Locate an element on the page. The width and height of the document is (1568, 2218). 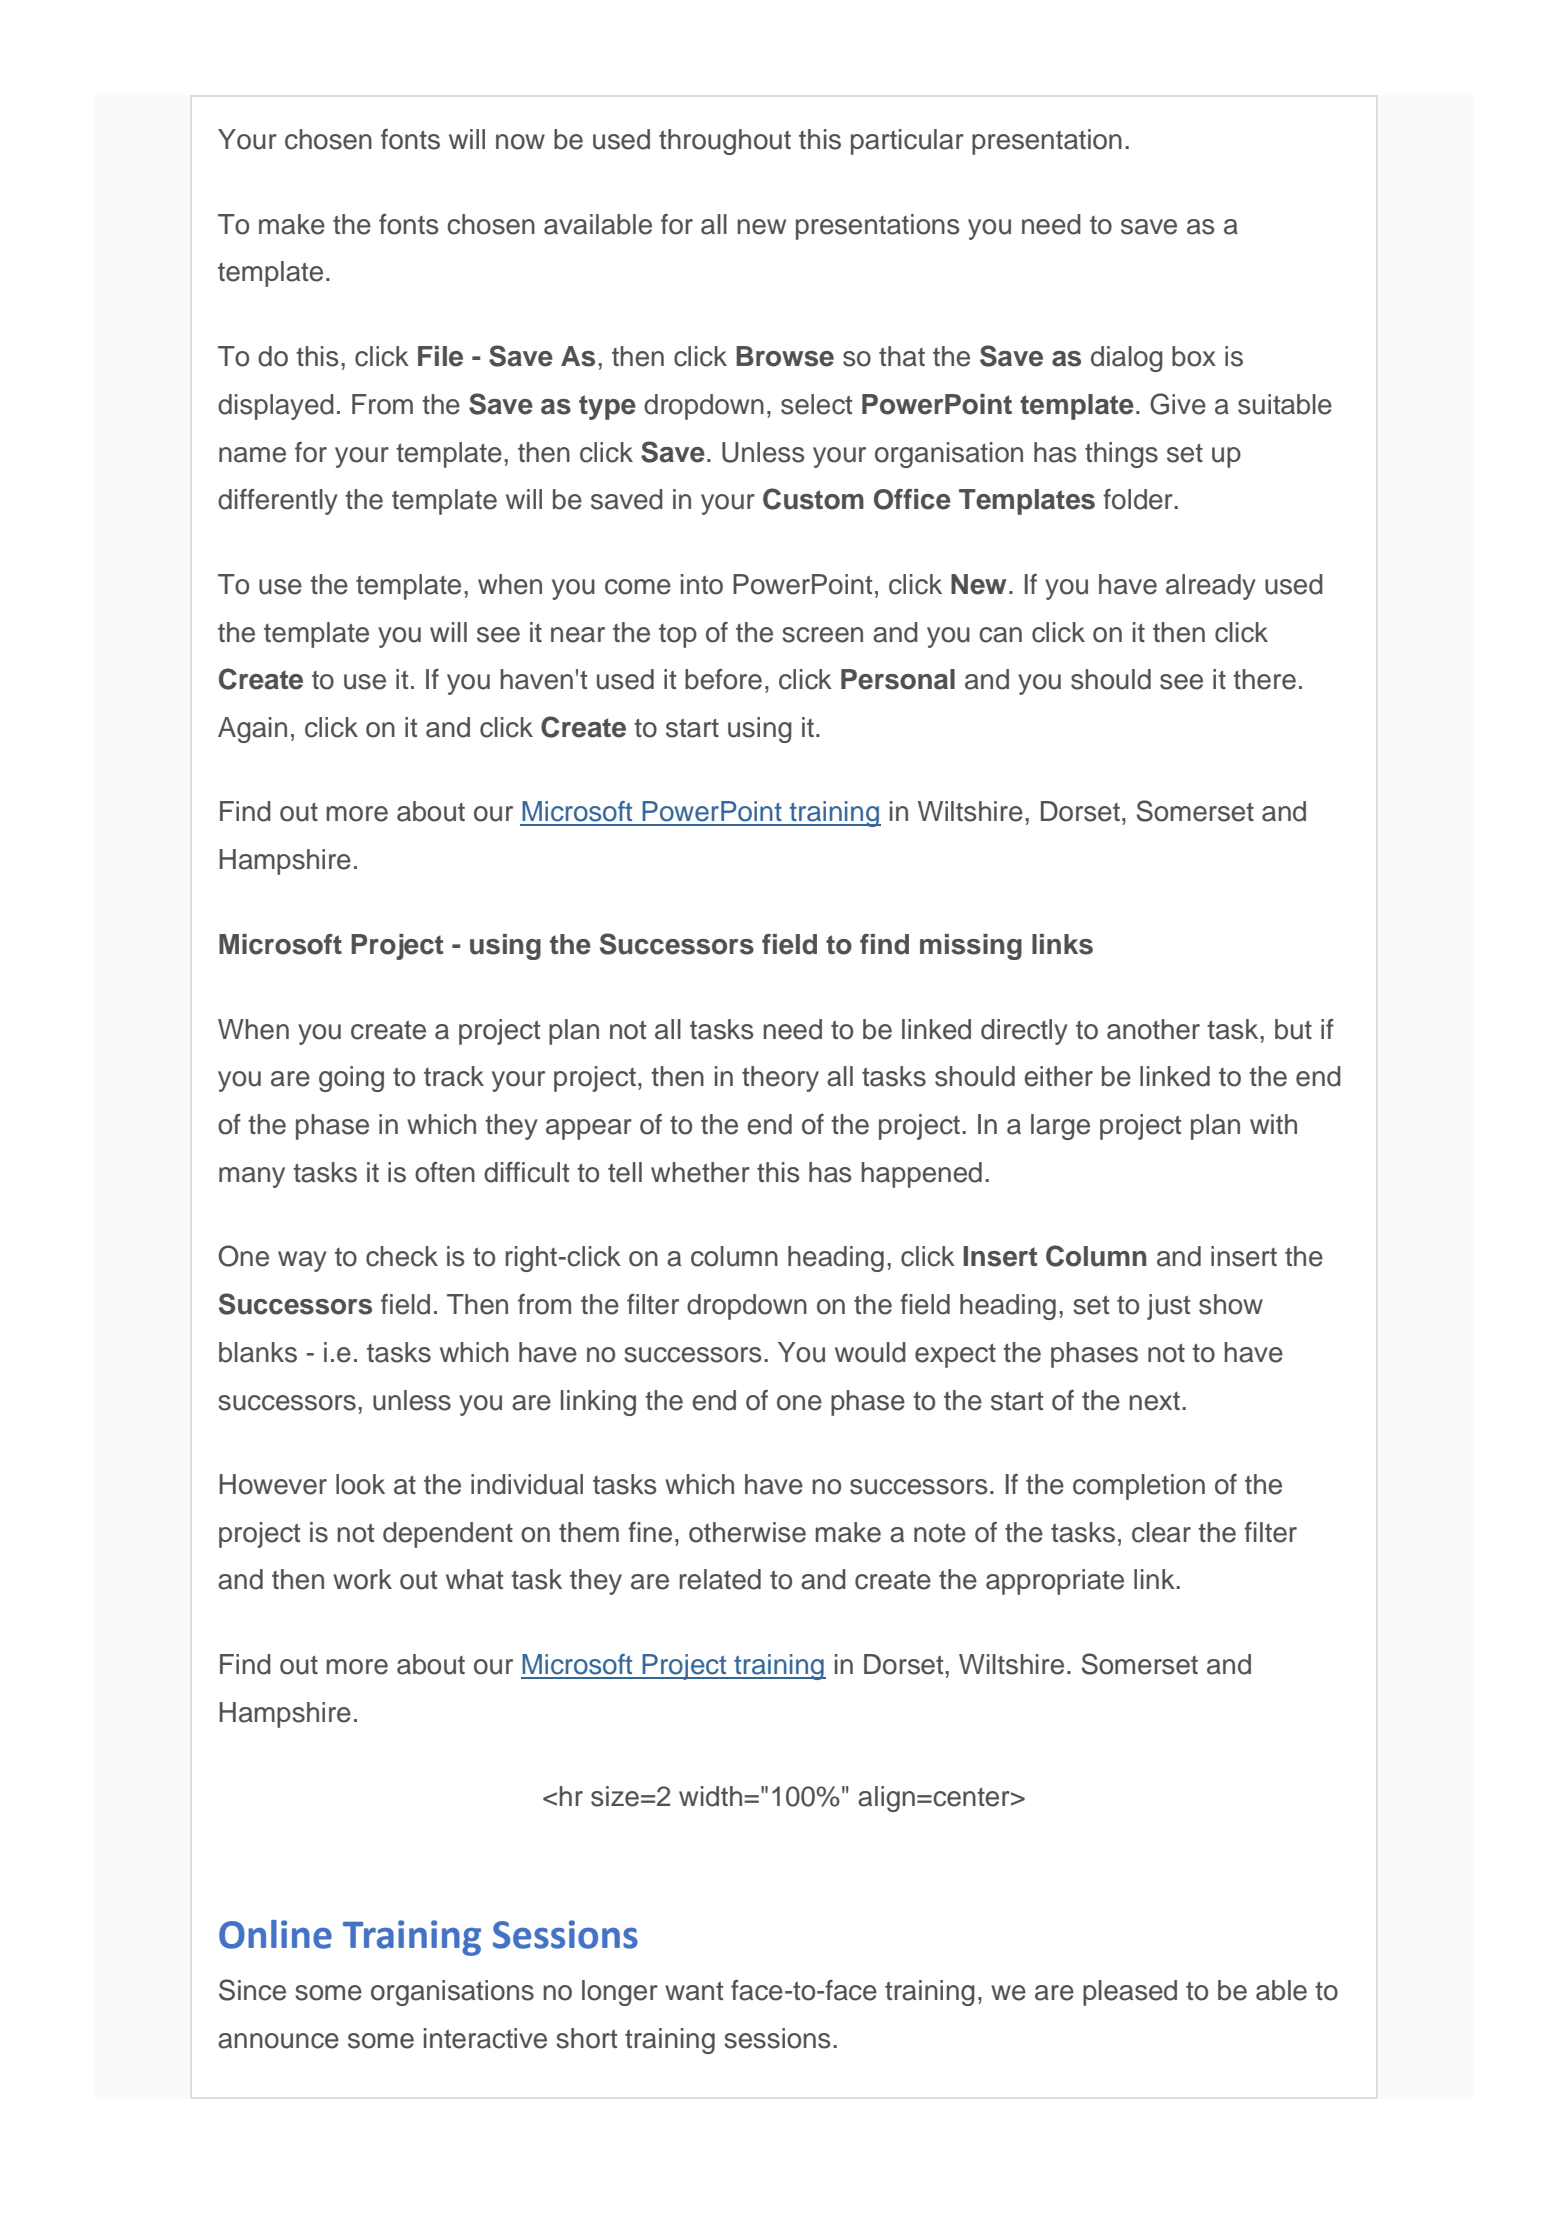
box is located at coordinates (1194, 356).
